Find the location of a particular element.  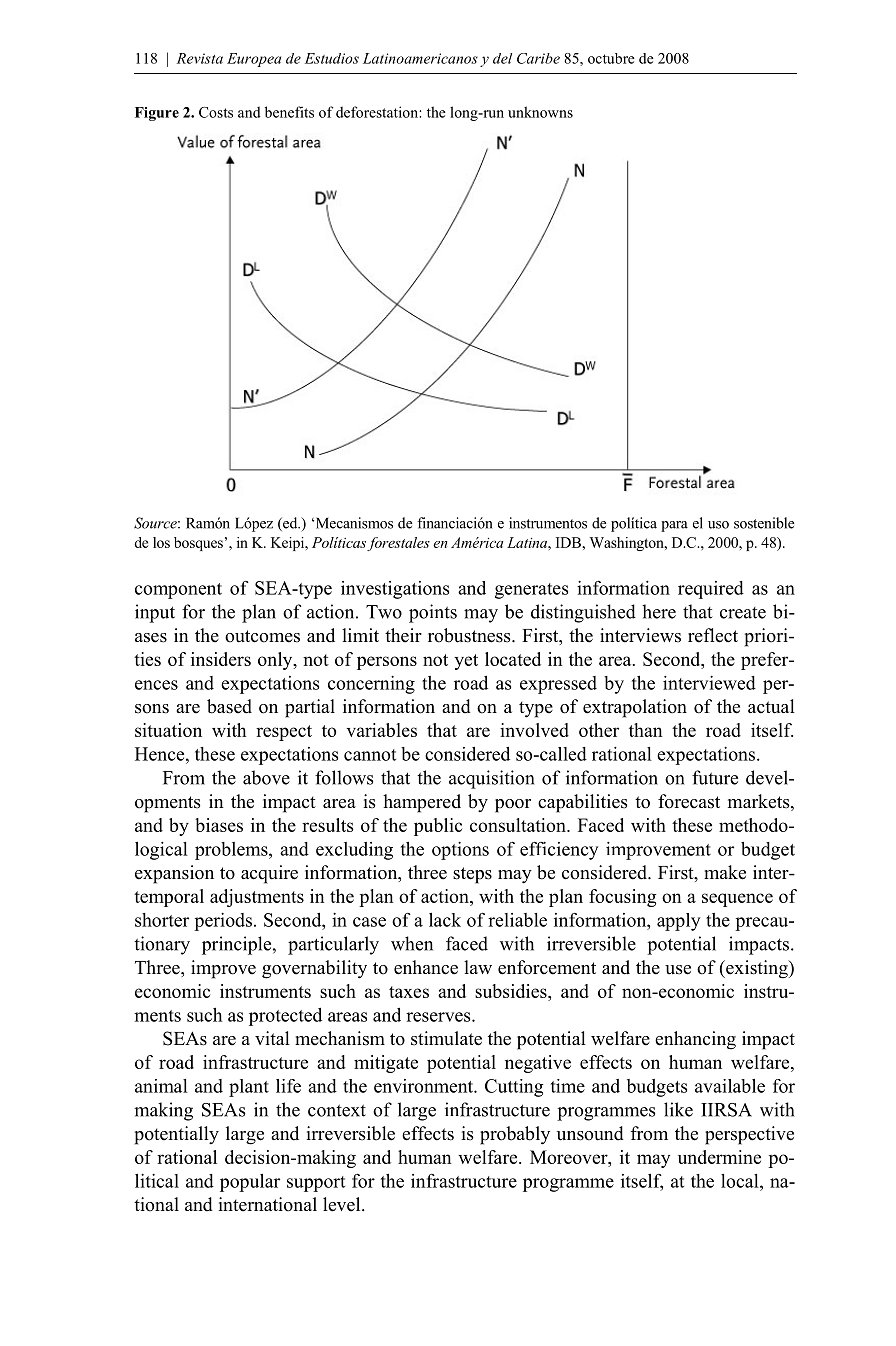

above is located at coordinates (266, 777).
